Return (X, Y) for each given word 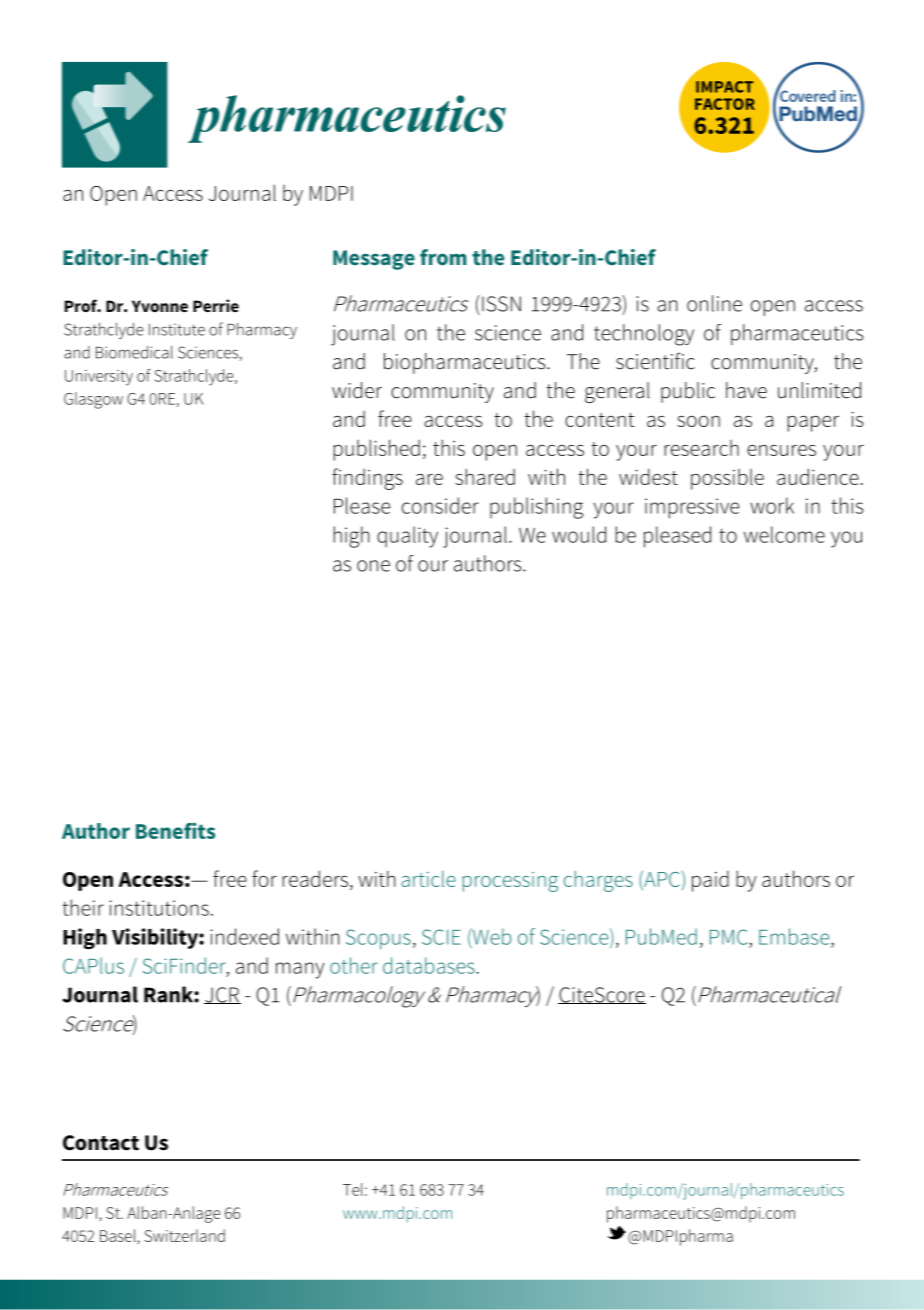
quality (407, 537)
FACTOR (725, 104)
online (714, 303)
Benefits (175, 830)
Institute (177, 329)
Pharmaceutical (769, 994)
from (443, 257)
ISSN (501, 304)
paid (710, 881)
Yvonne (160, 306)
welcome (784, 534)
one (373, 566)
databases (429, 965)
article (429, 879)
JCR (222, 995)
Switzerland (185, 1235)
